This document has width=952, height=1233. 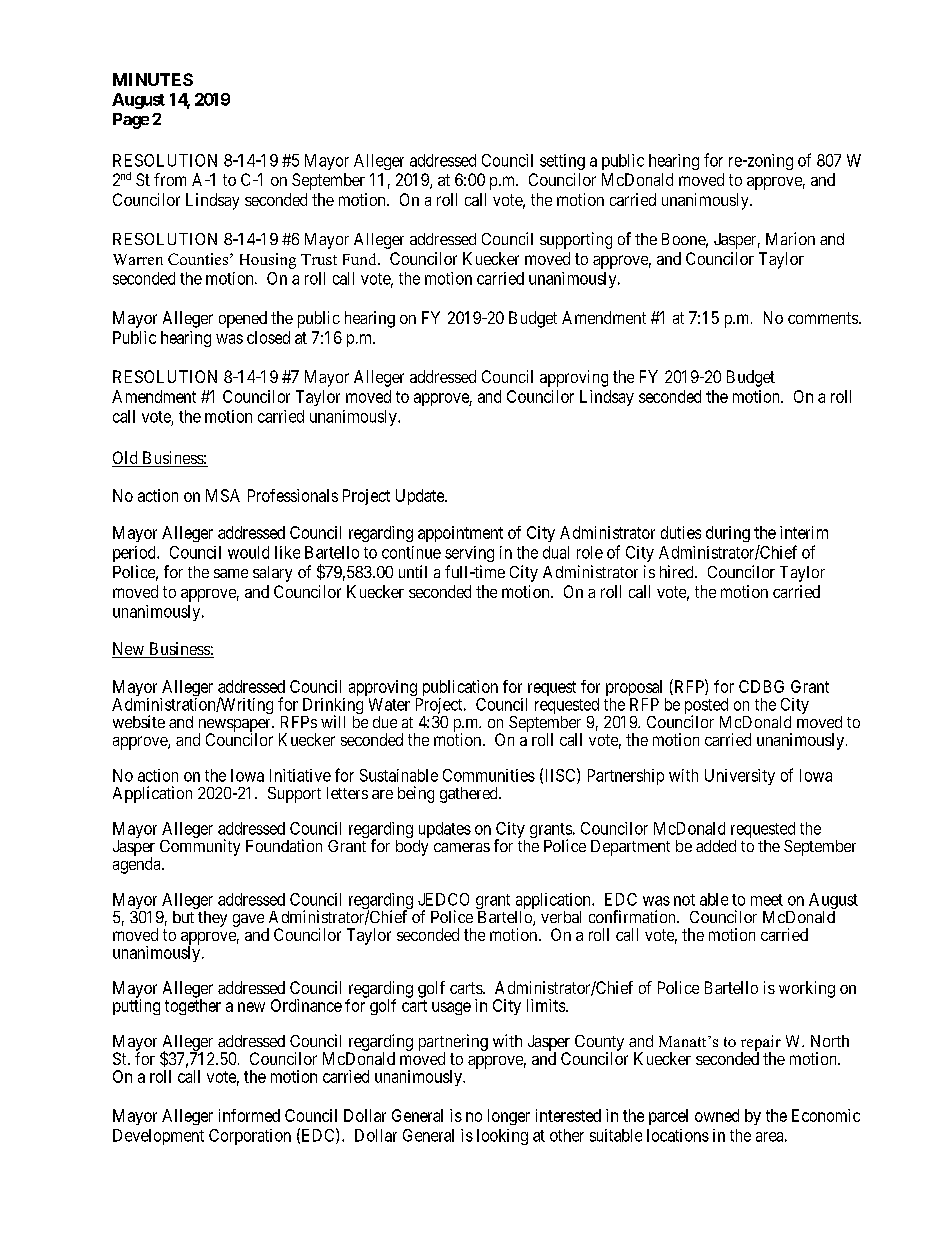 What do you see at coordinates (236, 726) in the document?
I see `newspaper` at bounding box center [236, 726].
